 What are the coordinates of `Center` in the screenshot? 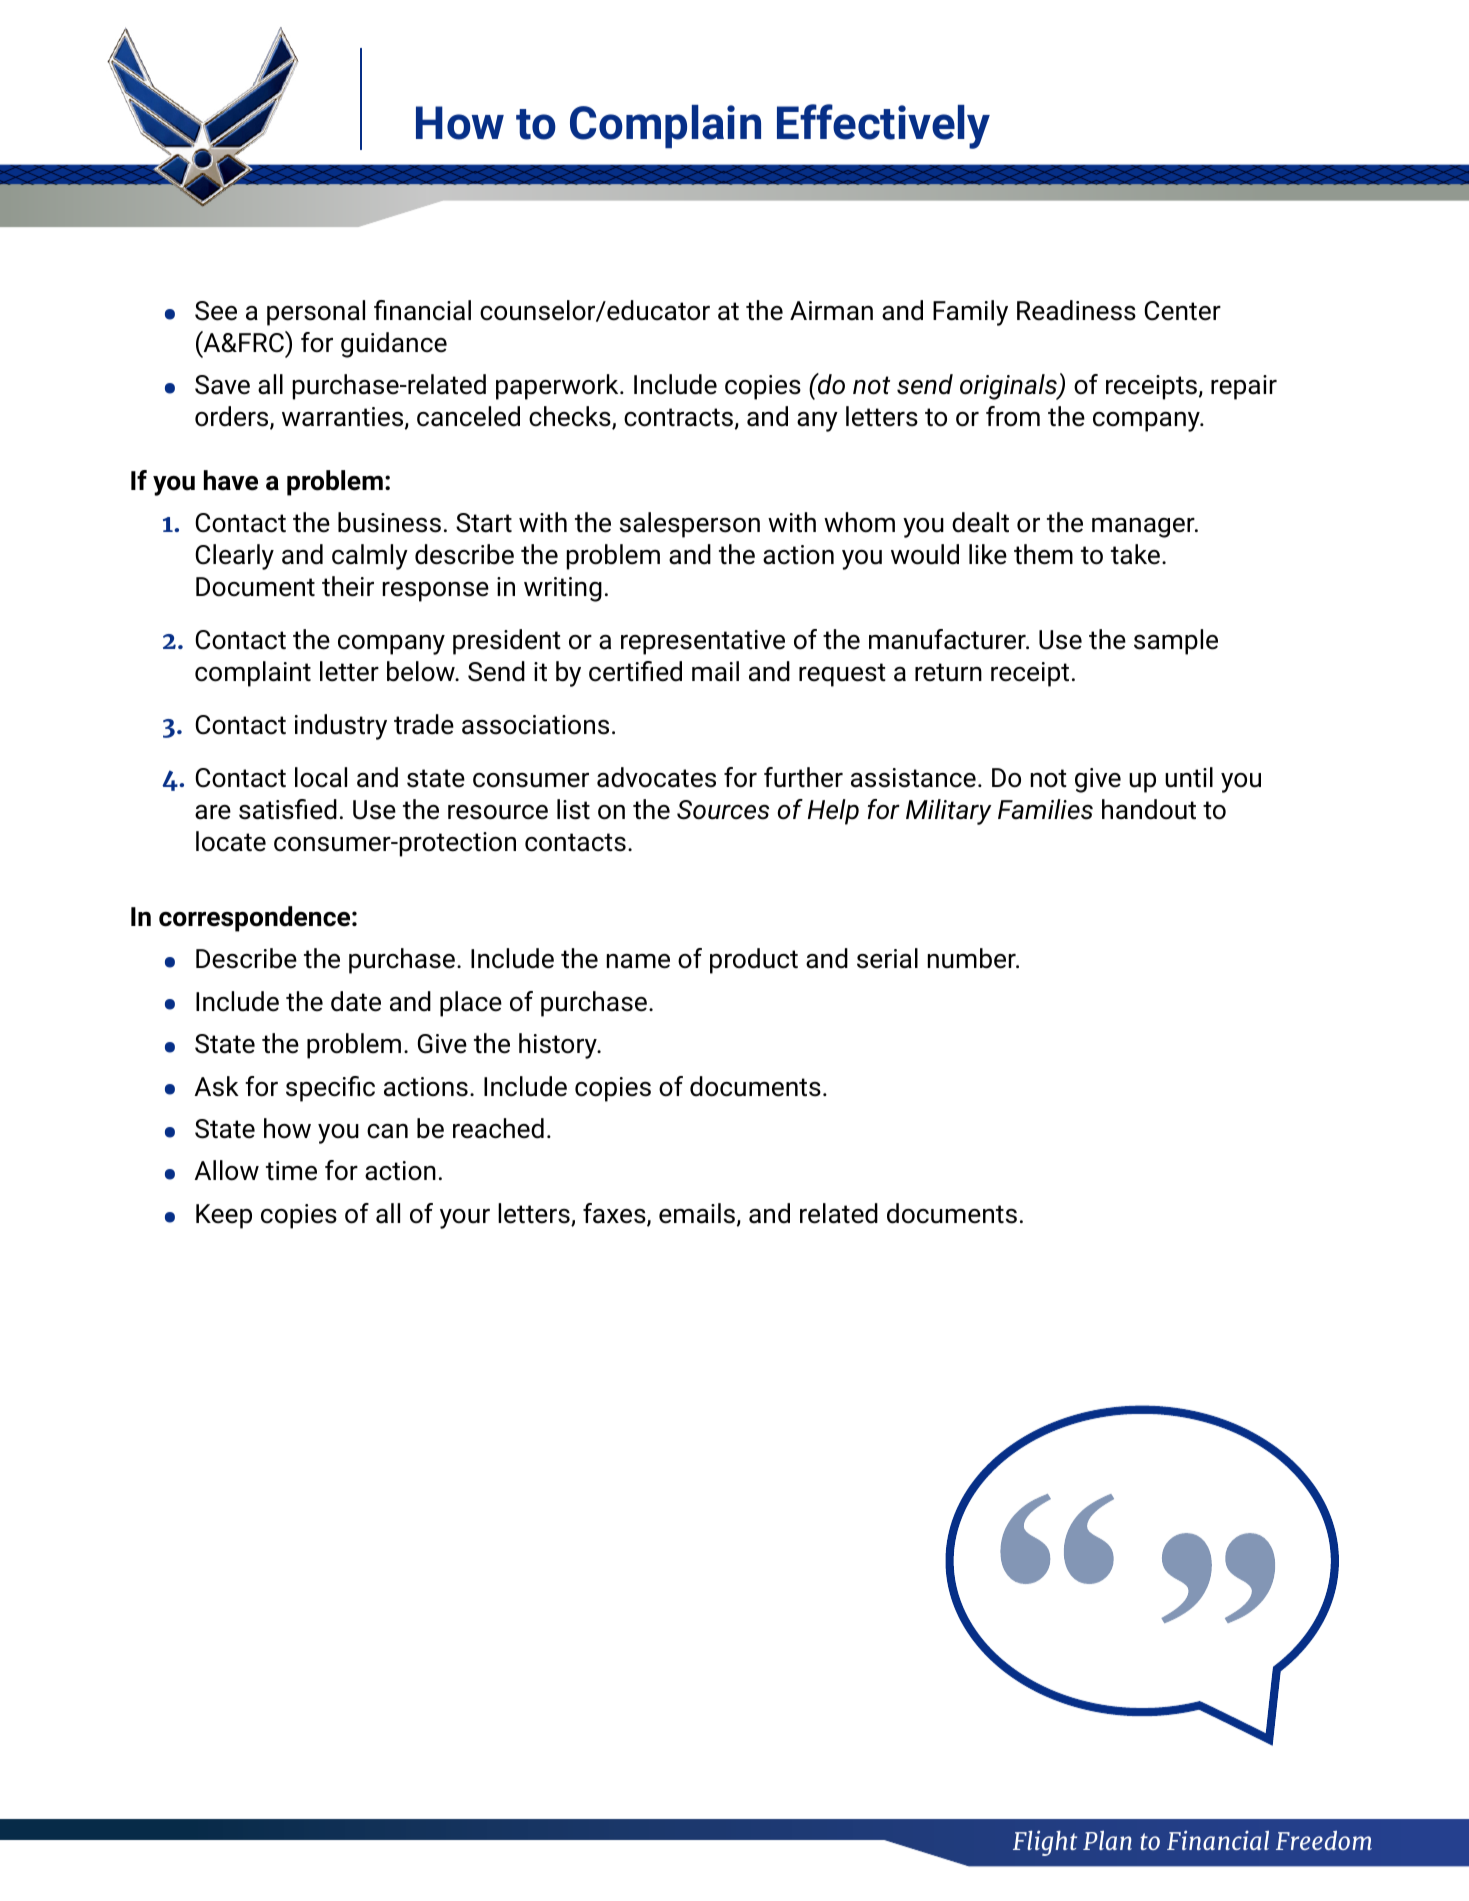 It's located at (1182, 311).
